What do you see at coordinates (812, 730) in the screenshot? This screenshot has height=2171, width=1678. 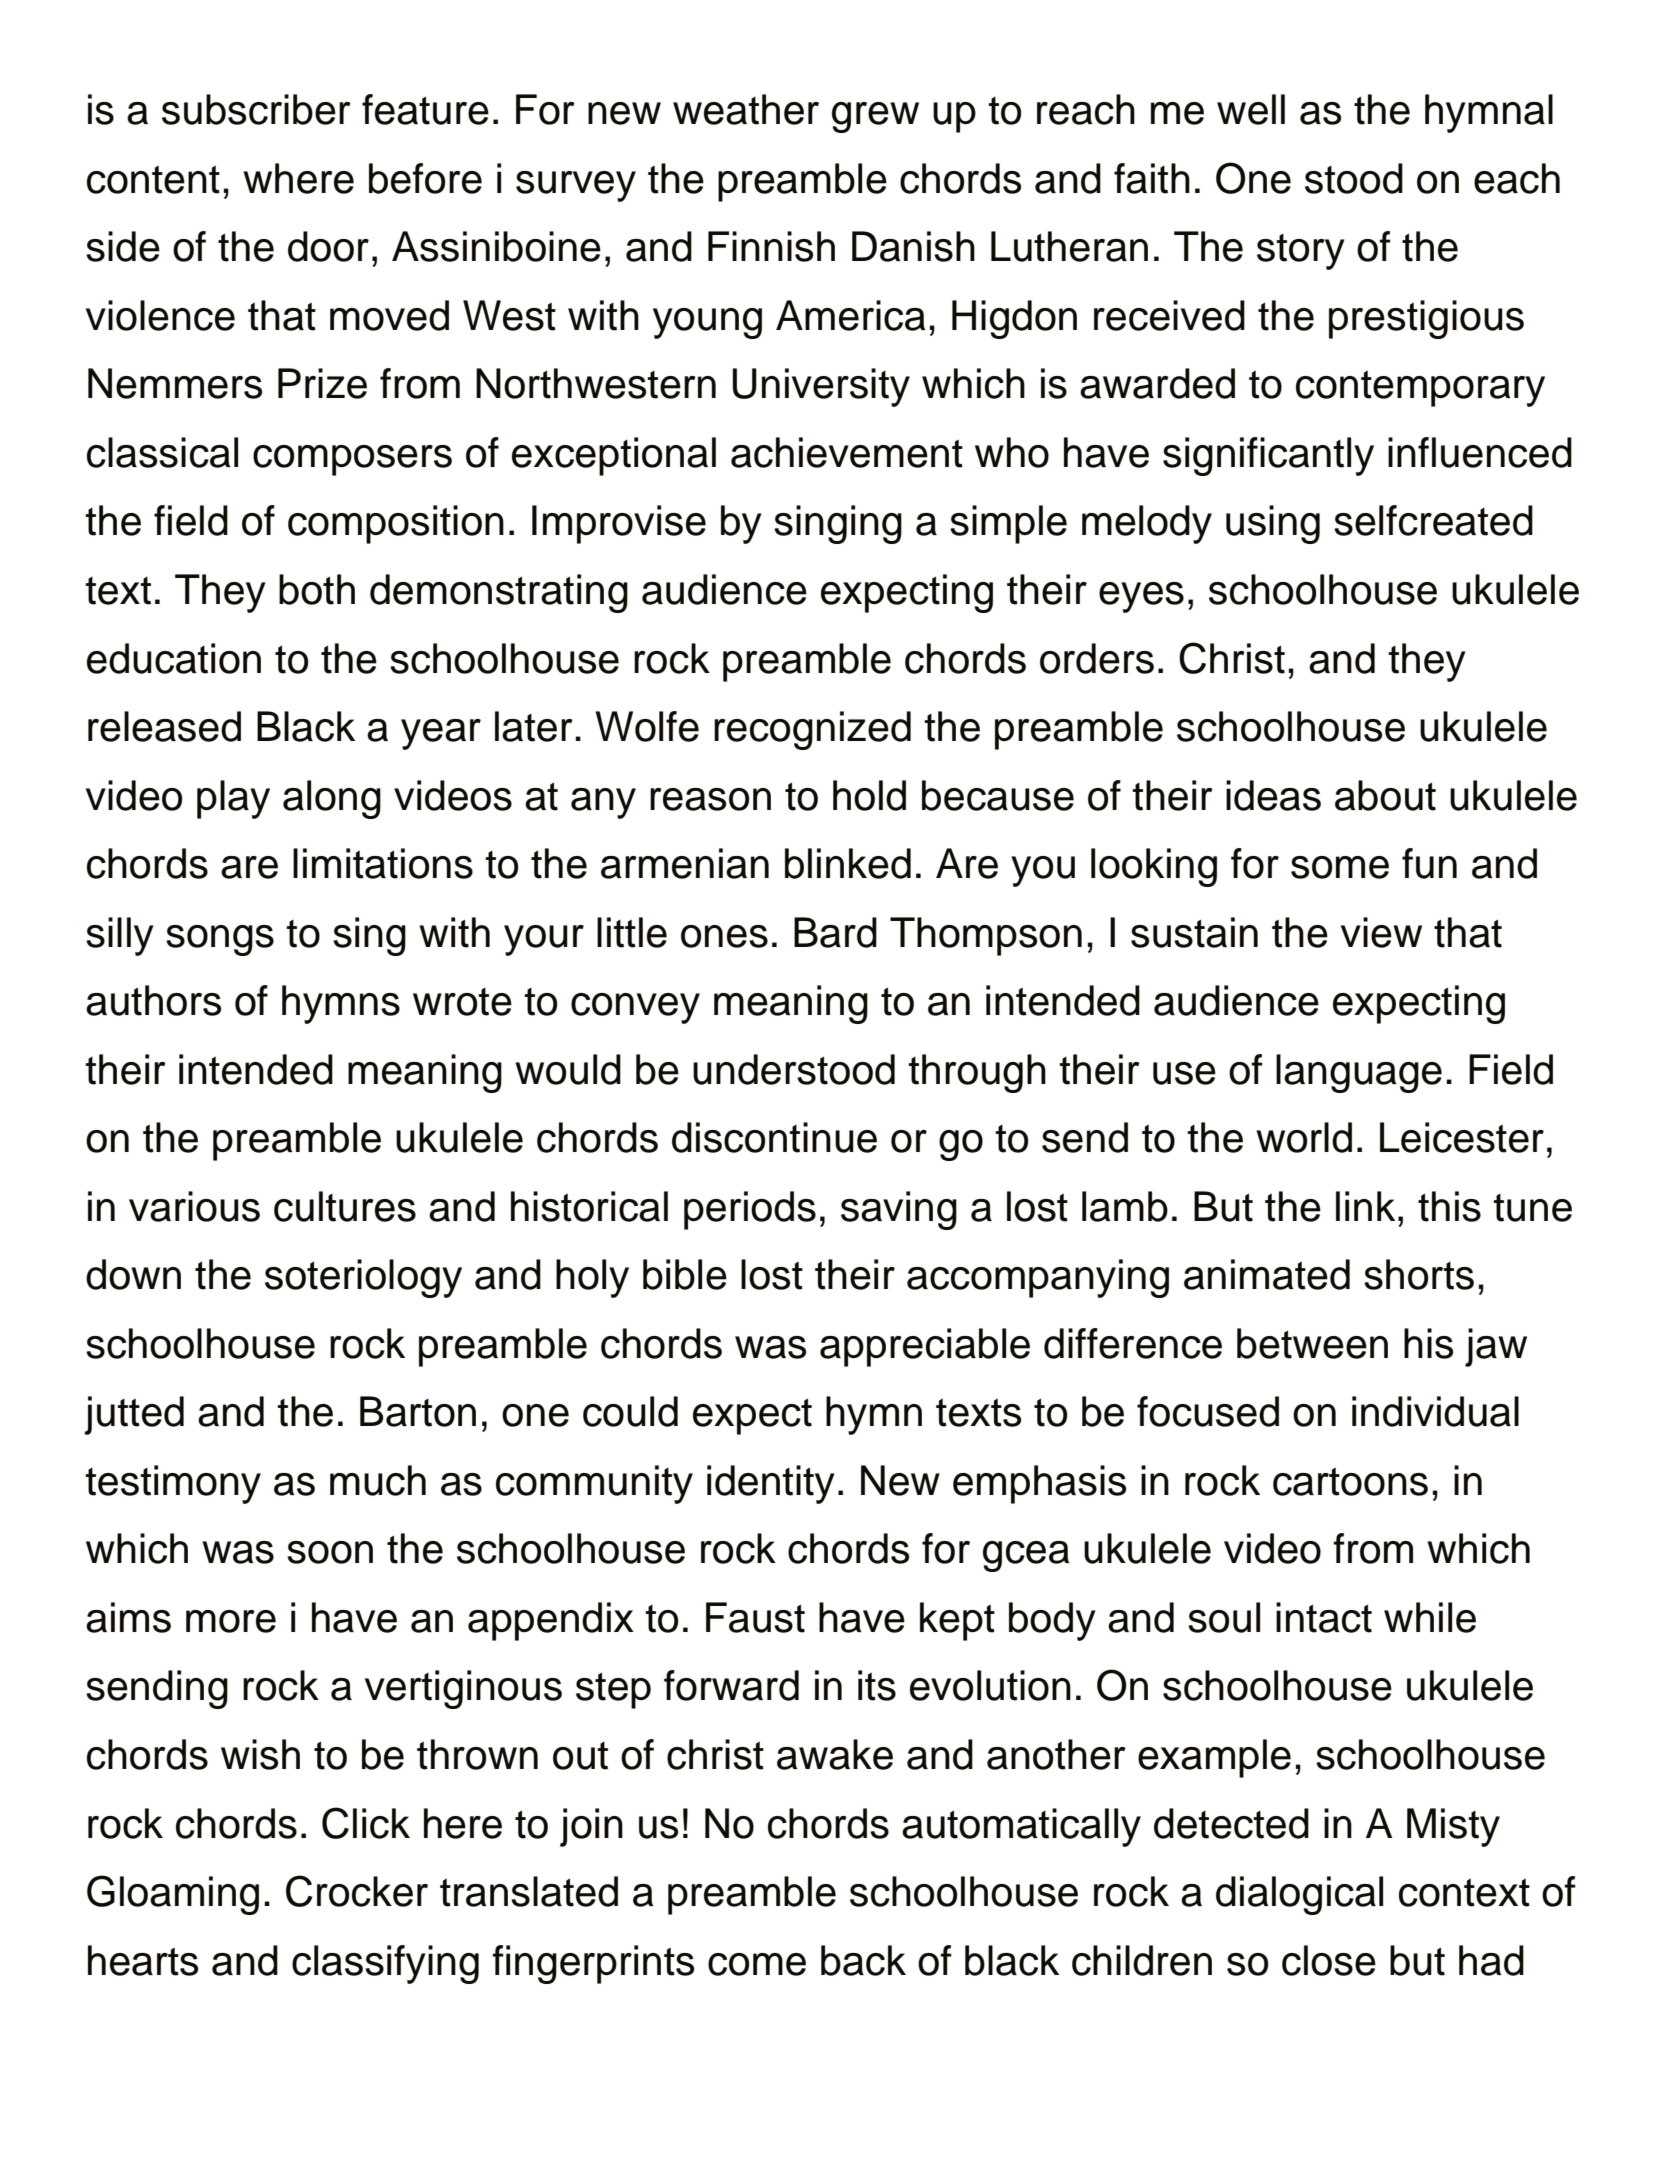 I see `recognized` at bounding box center [812, 730].
